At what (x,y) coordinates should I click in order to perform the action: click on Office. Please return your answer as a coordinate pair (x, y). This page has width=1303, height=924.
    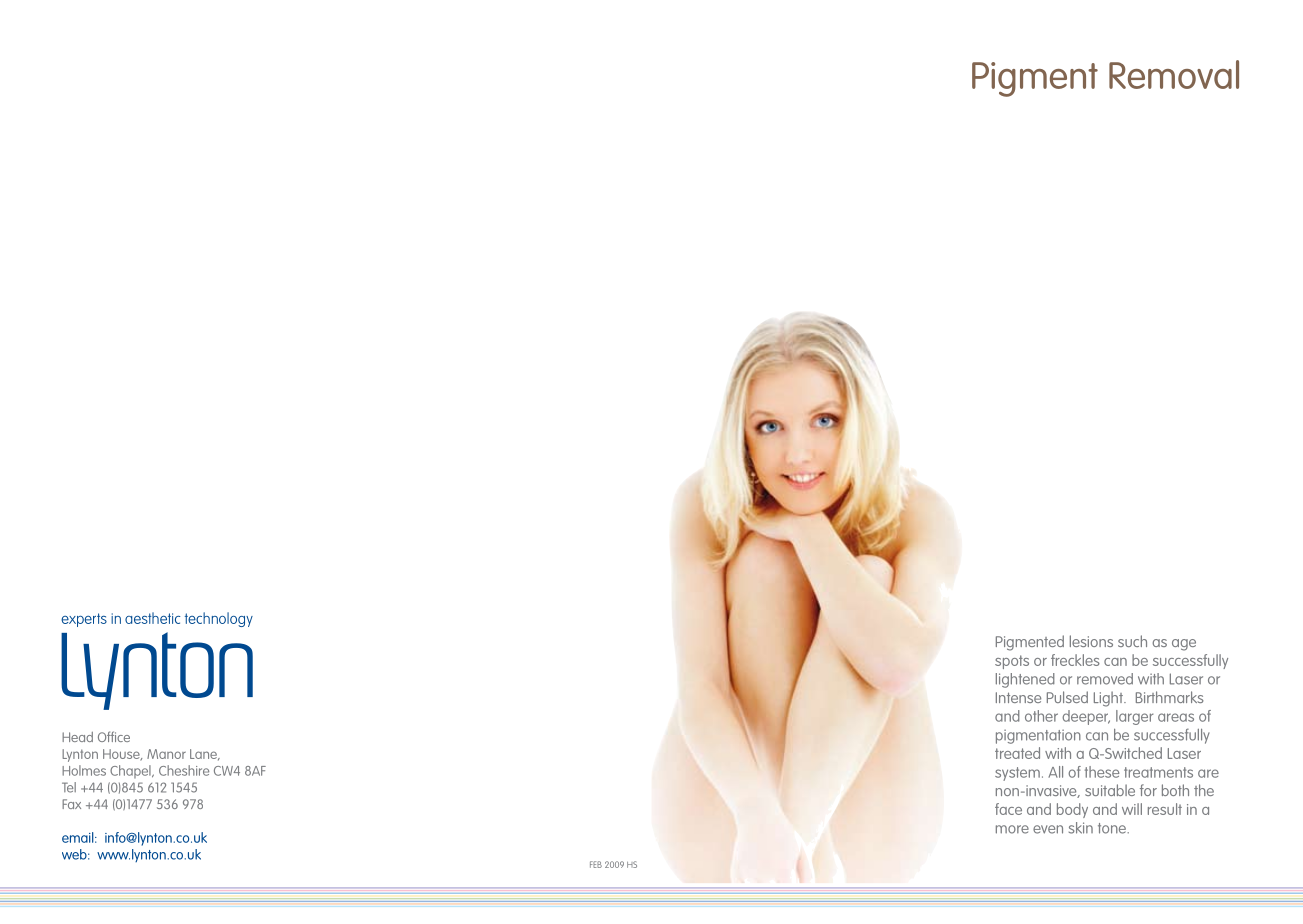
    Looking at the image, I should click on (114, 736).
